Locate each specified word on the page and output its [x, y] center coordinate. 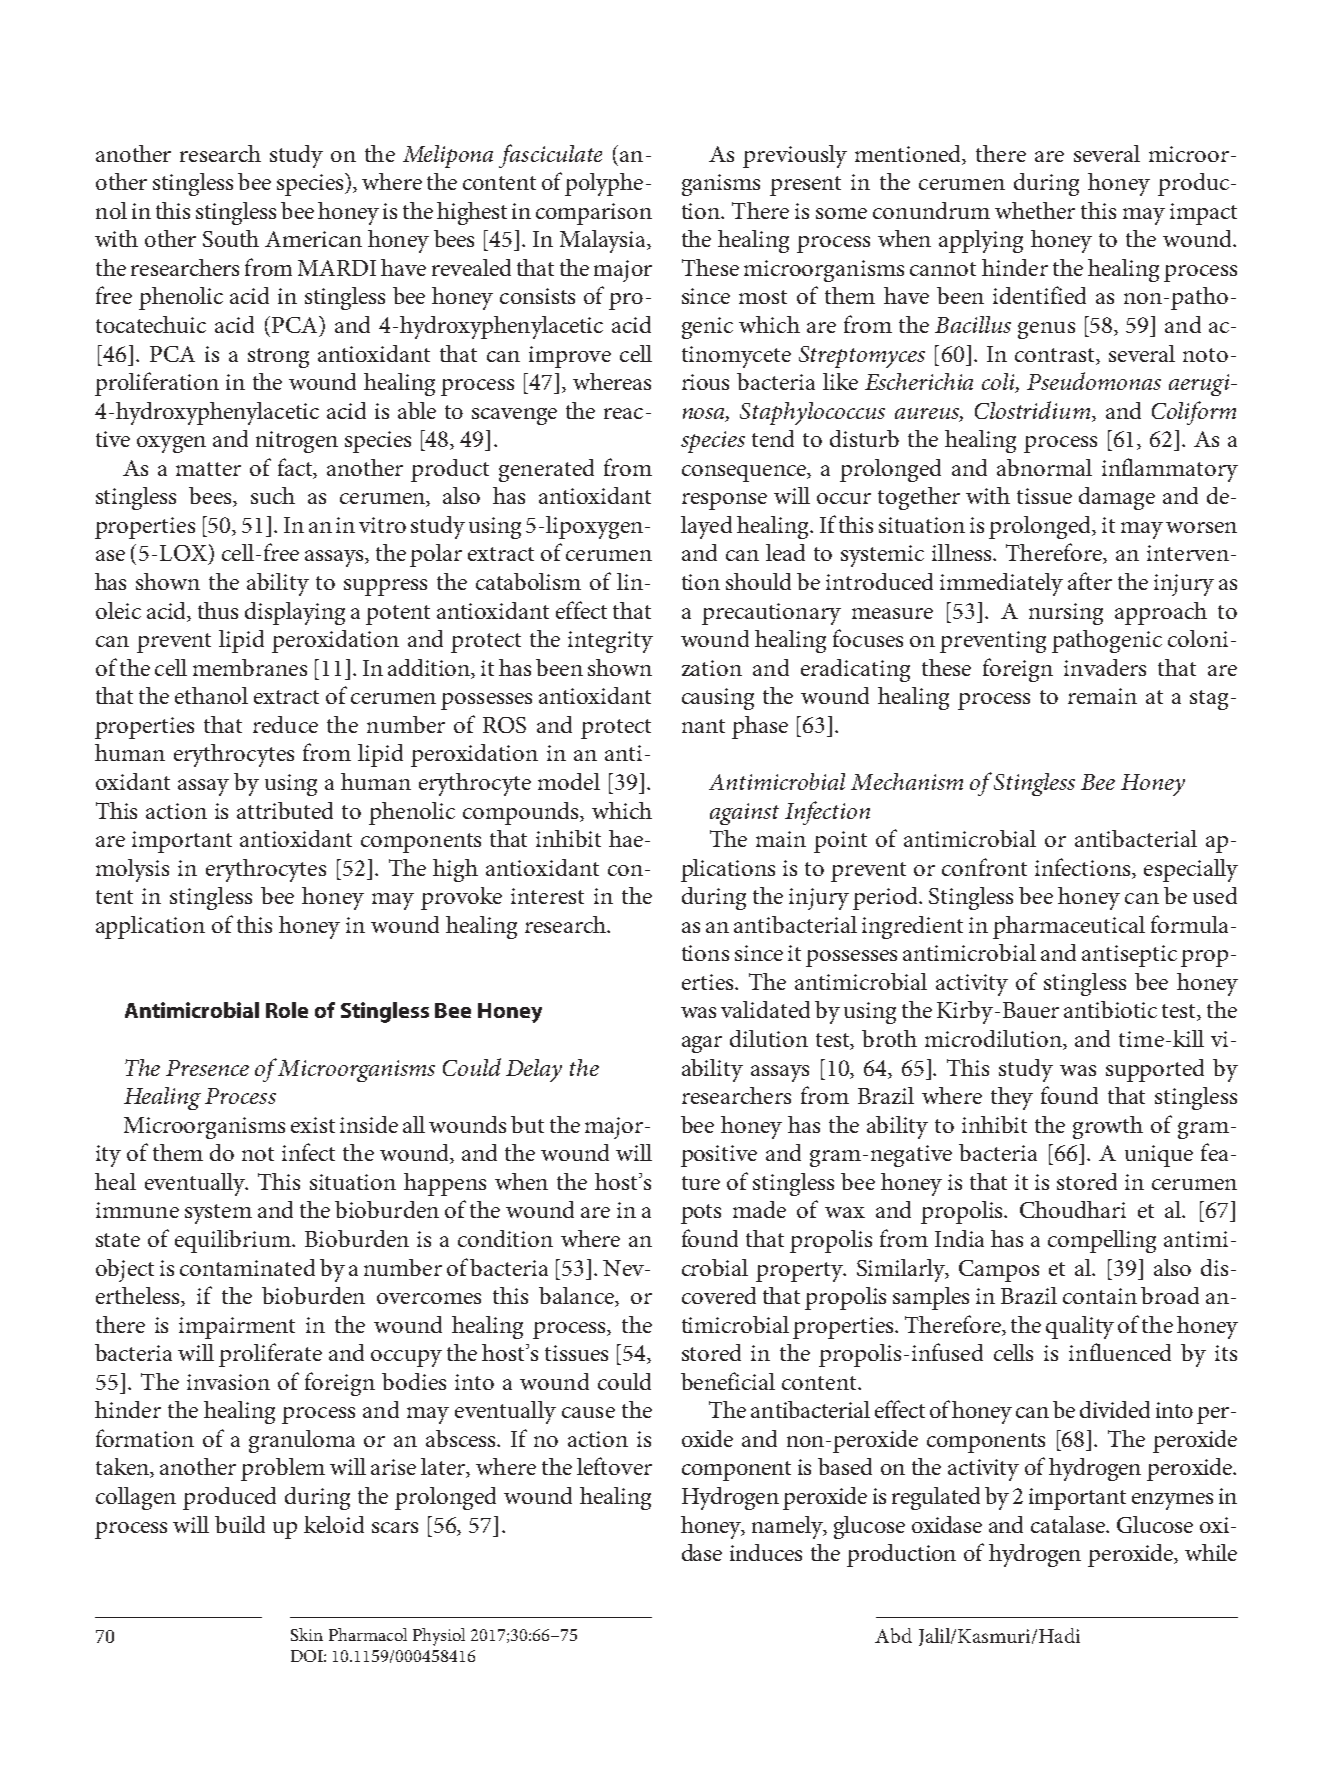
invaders [1105, 667]
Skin [307, 1634]
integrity [610, 642]
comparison [594, 214]
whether [1035, 210]
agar [702, 1044]
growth [1108, 1127]
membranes [250, 667]
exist [313, 1125]
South [231, 238]
